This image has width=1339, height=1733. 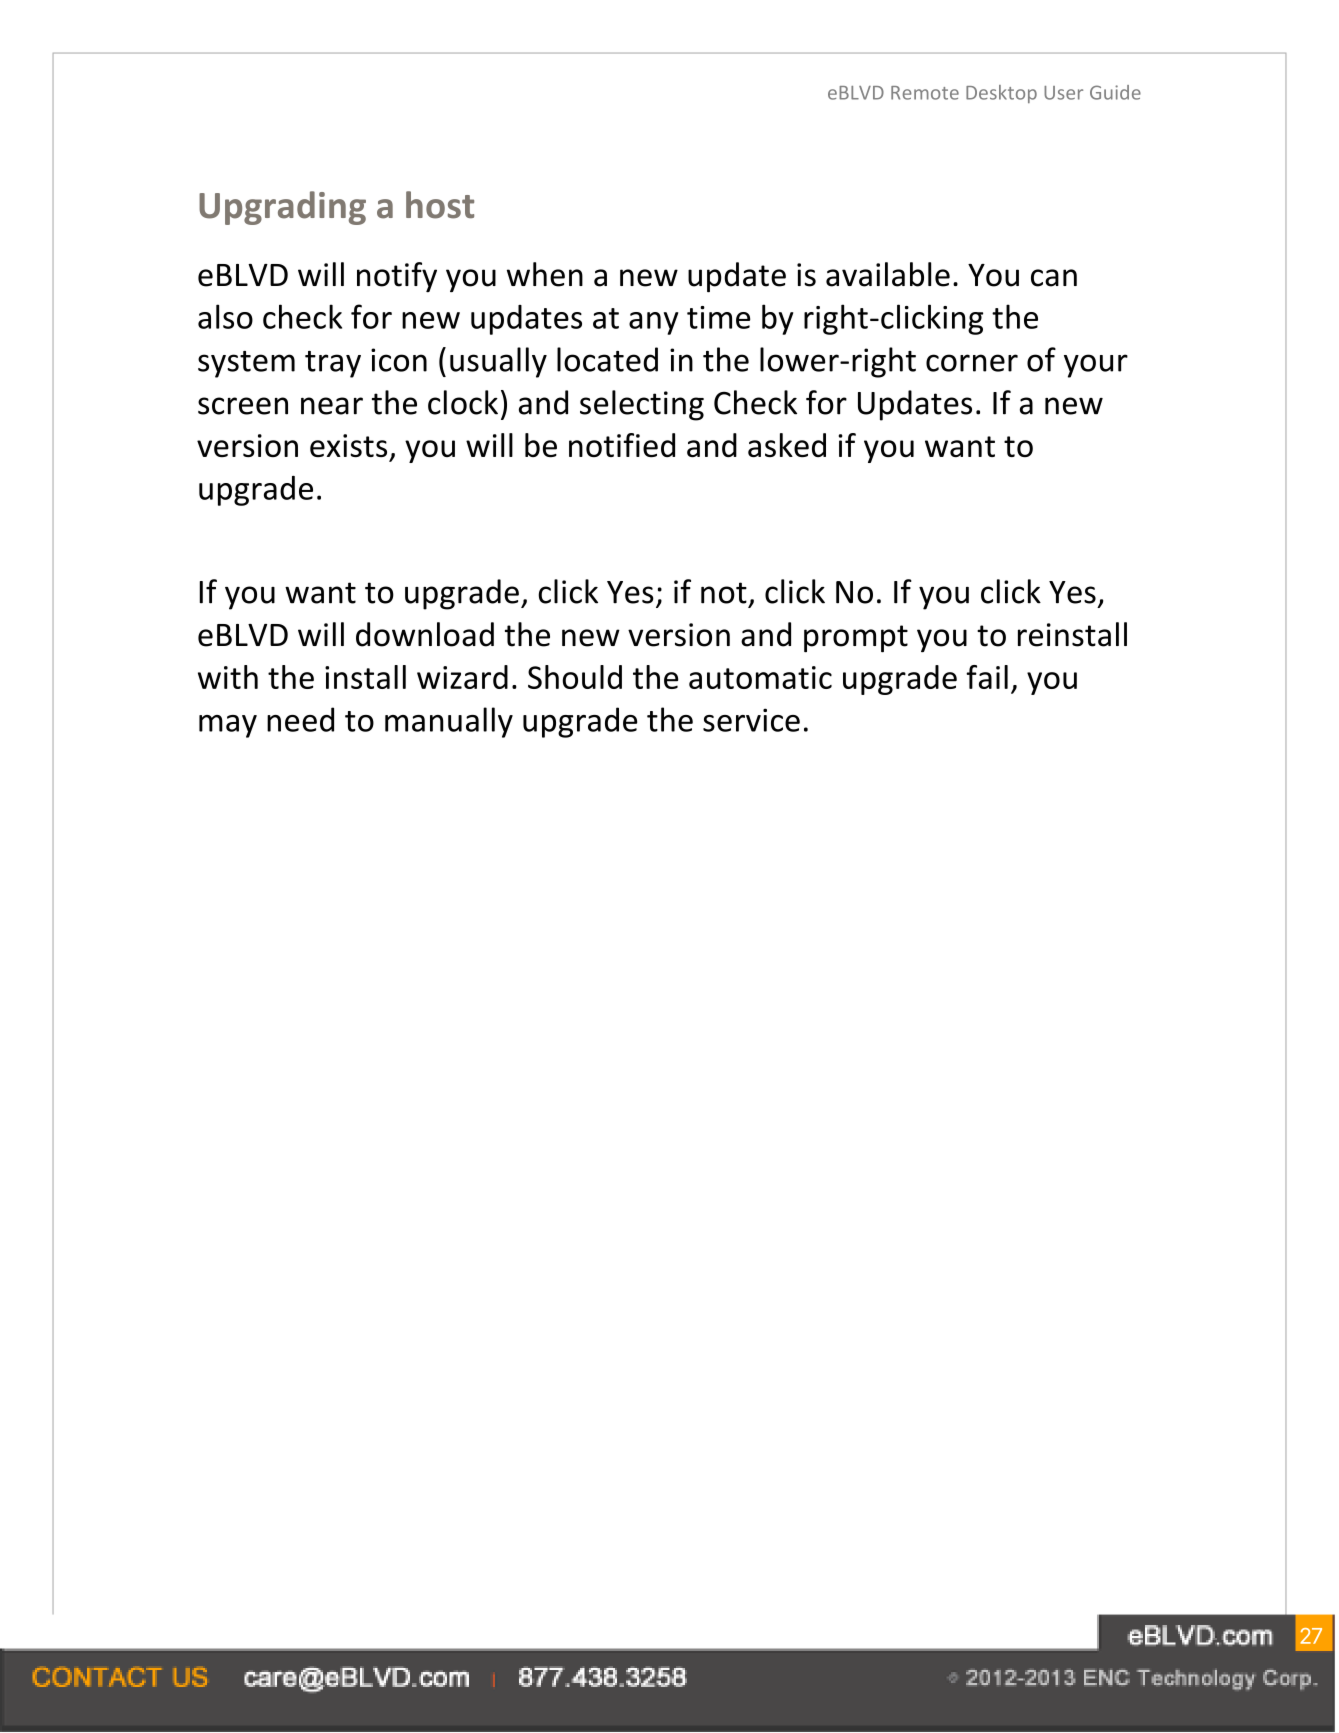 I want to click on any, so click(x=653, y=323).
